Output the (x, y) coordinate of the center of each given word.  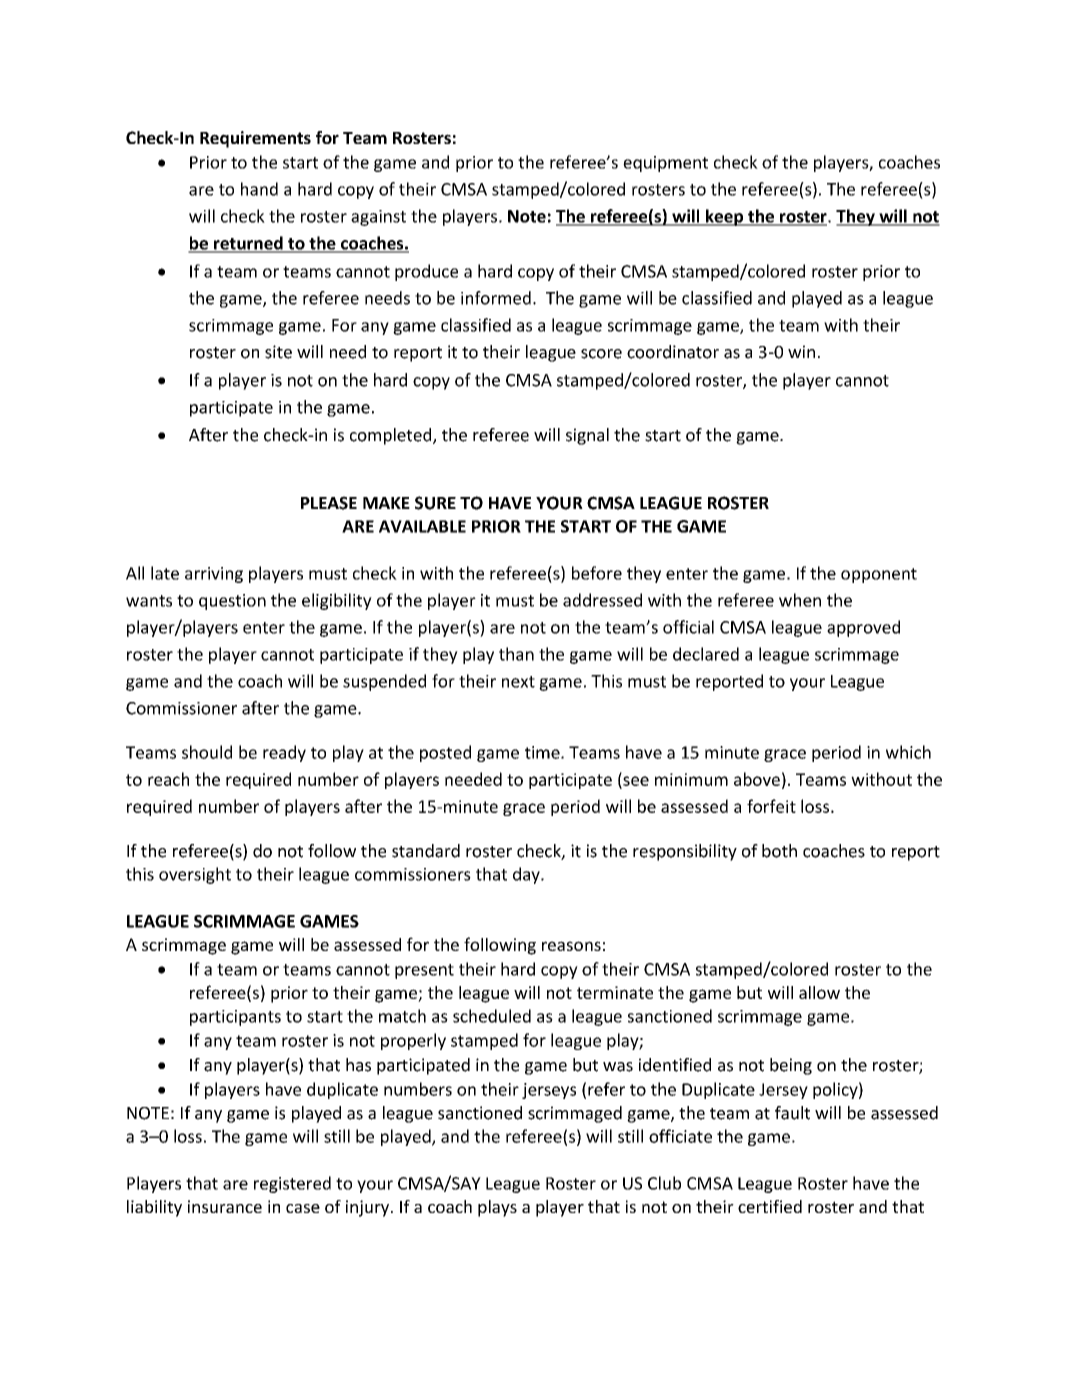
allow (819, 992)
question (232, 602)
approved (863, 628)
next (518, 682)
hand (259, 189)
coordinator (673, 352)
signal (587, 436)
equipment (665, 164)
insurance (225, 1206)
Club (664, 1183)
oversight (195, 875)
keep (724, 217)
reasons (571, 946)
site (278, 352)
